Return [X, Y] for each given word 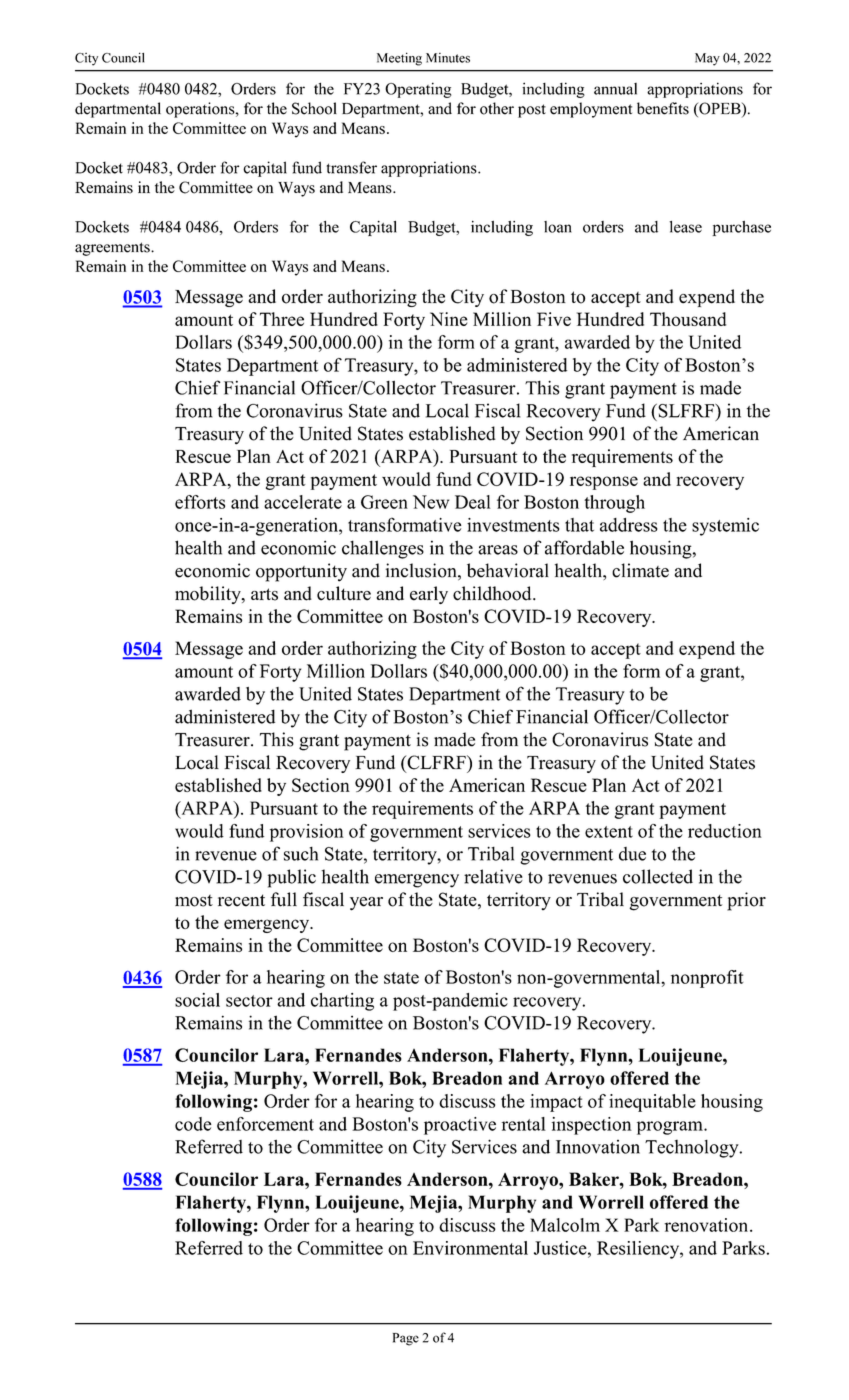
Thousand [688, 319]
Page [406, 1339]
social [197, 1000]
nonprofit [707, 979]
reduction [725, 831]
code [193, 1124]
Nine [449, 319]
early [429, 595]
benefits [663, 108]
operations [201, 110]
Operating [418, 90]
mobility [209, 595]
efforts [200, 502]
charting [342, 1002]
